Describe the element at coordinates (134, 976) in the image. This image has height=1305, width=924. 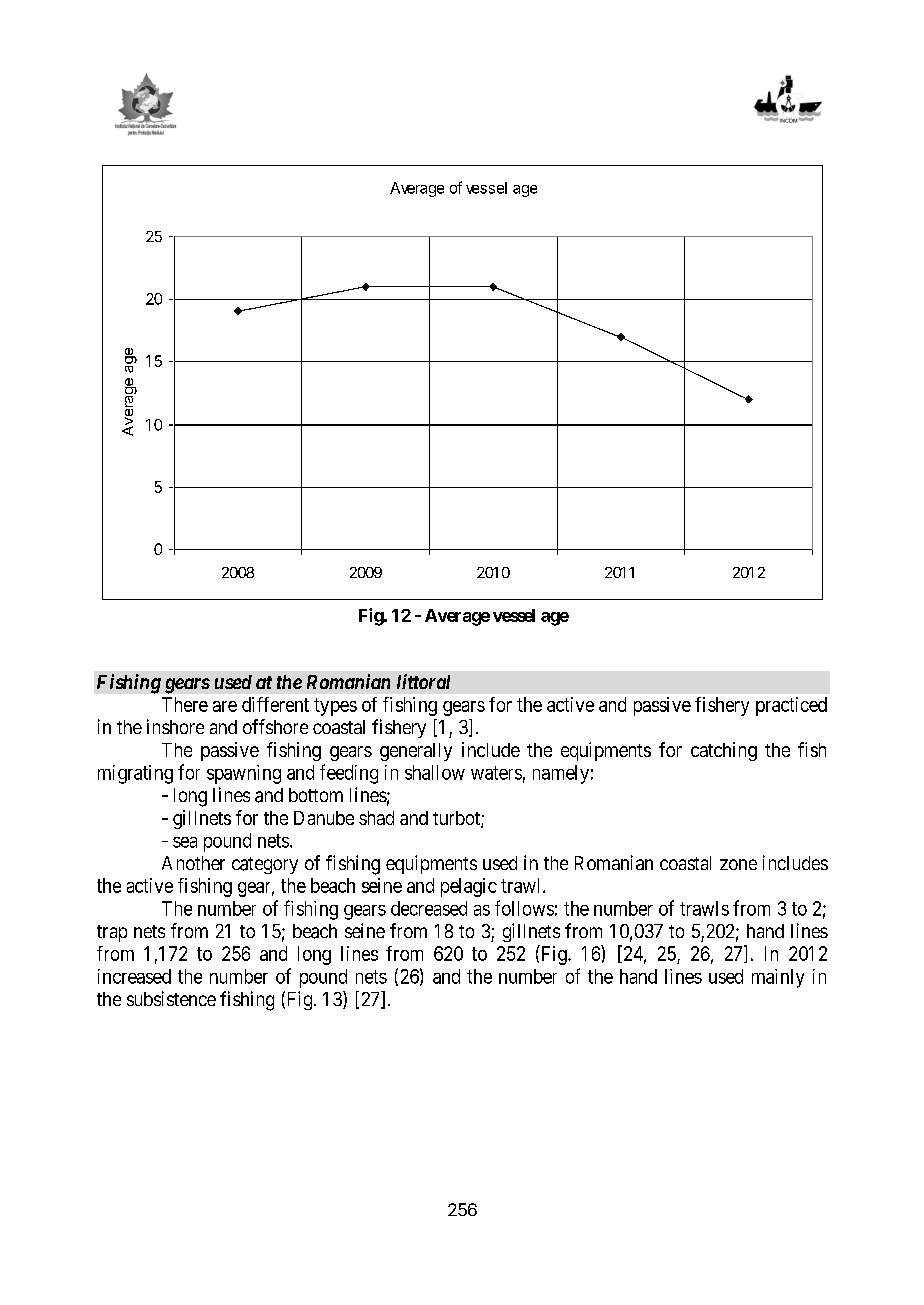
I see `increased` at that location.
